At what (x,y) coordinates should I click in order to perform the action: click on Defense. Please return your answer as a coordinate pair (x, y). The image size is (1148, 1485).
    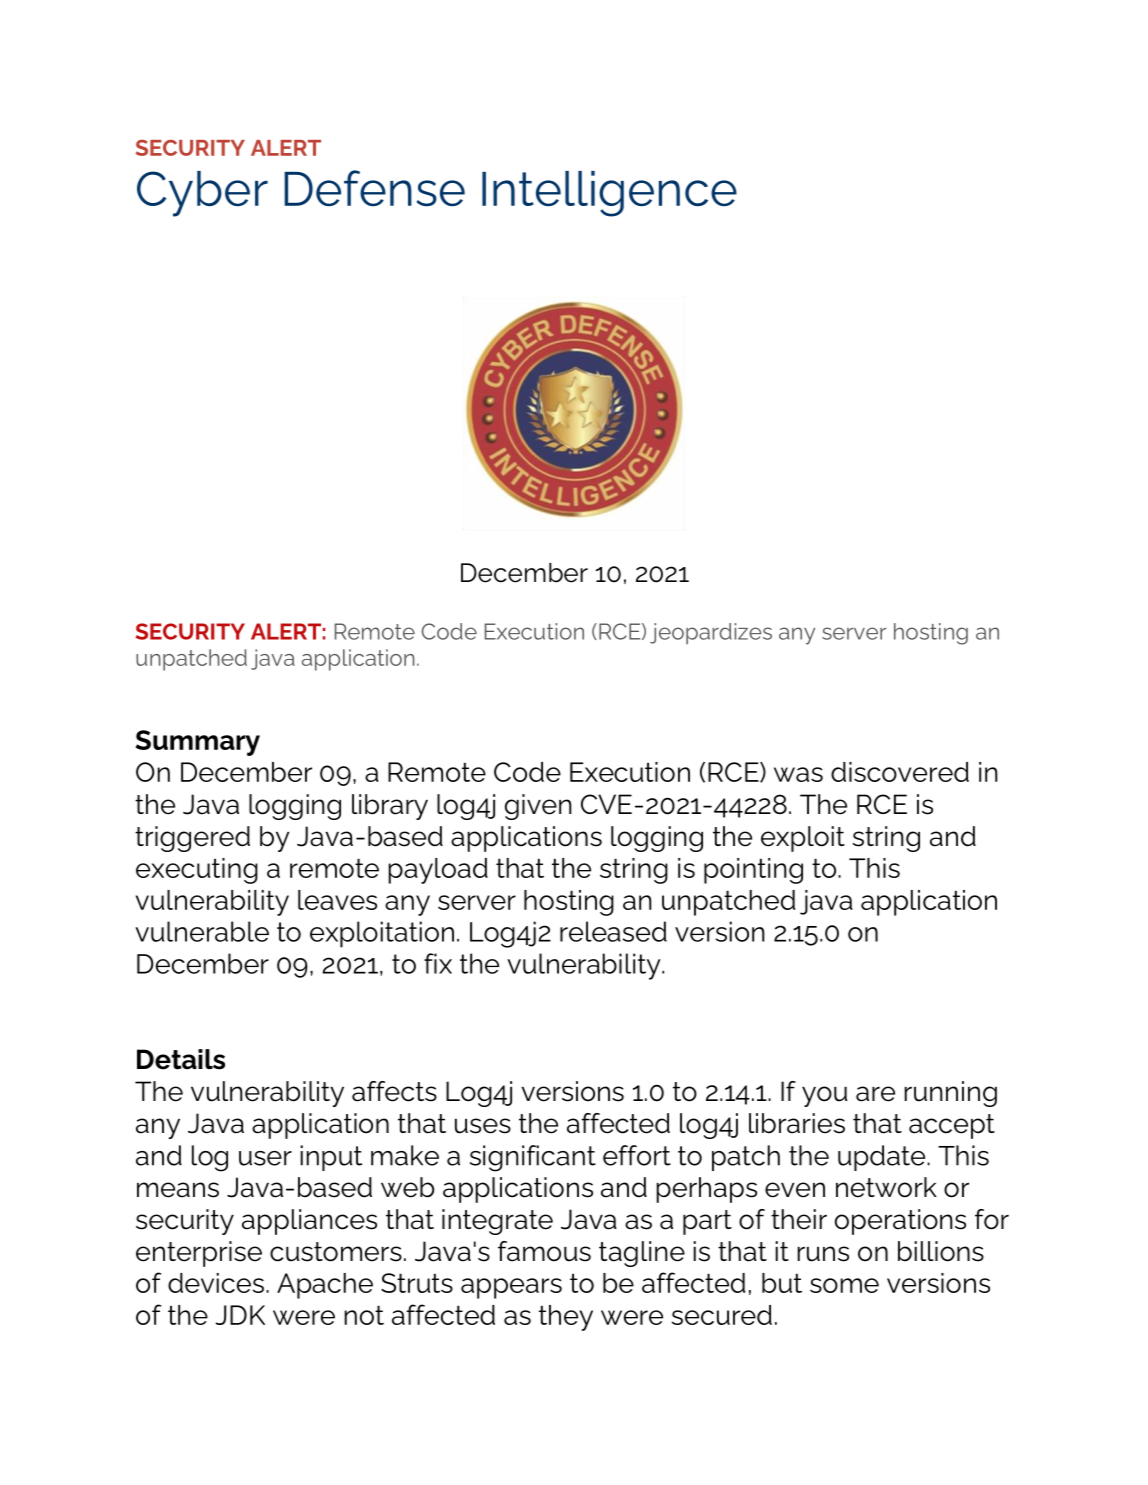
    Looking at the image, I should click on (374, 188).
